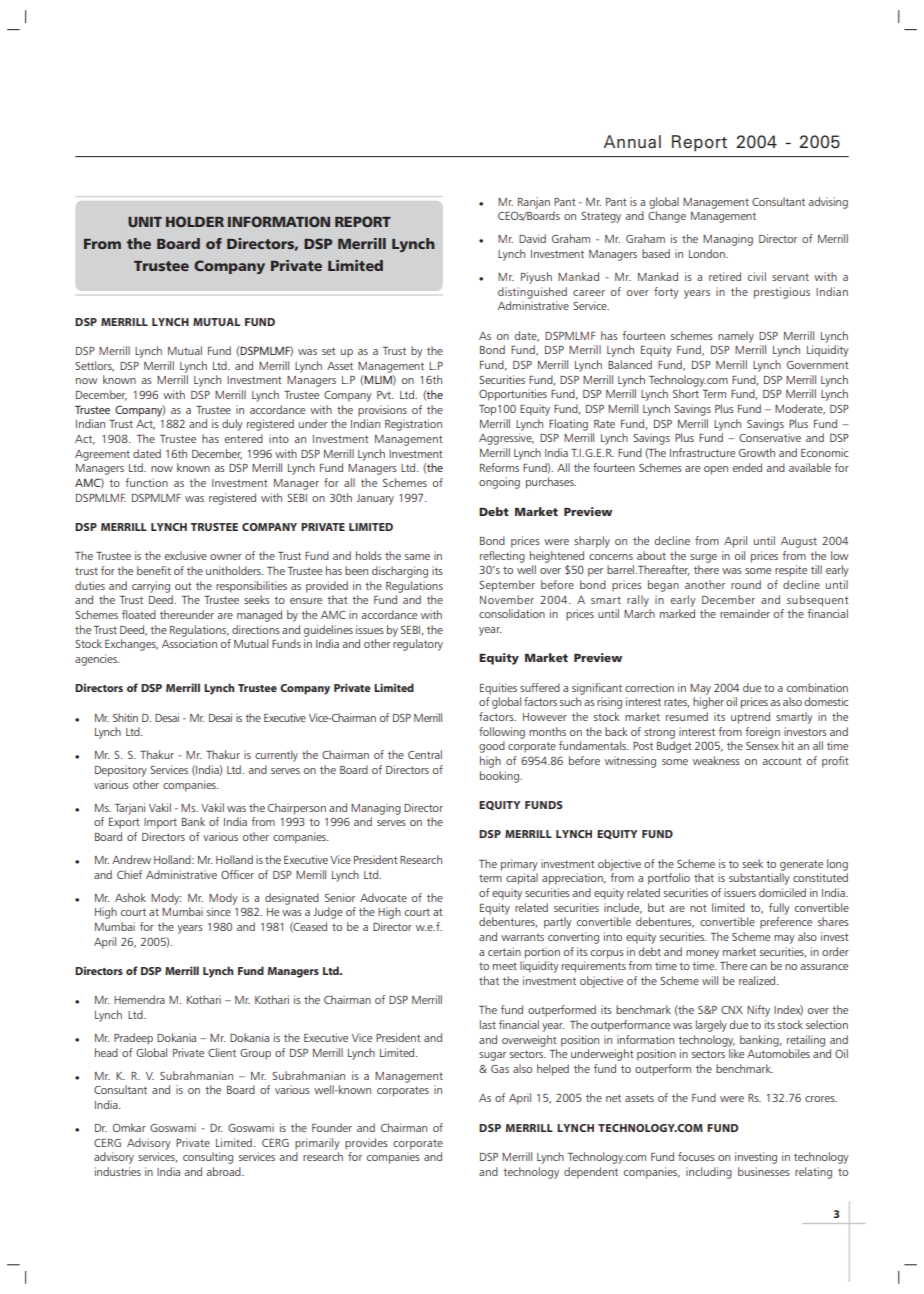 This image has width=924, height=1294. What do you see at coordinates (502, 557) in the image?
I see `reflecting` at bounding box center [502, 557].
